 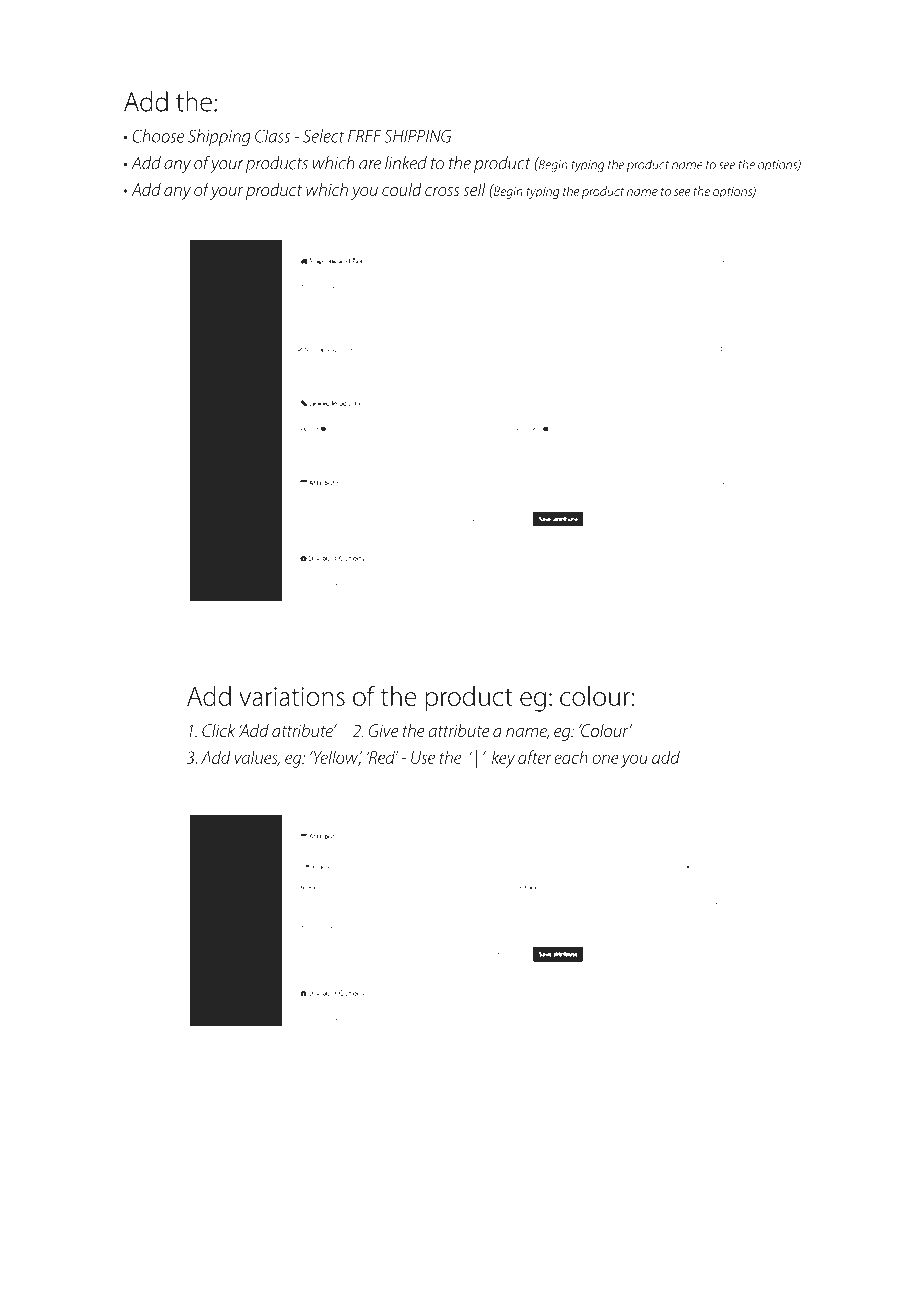 I want to click on linked, so click(x=406, y=163).
